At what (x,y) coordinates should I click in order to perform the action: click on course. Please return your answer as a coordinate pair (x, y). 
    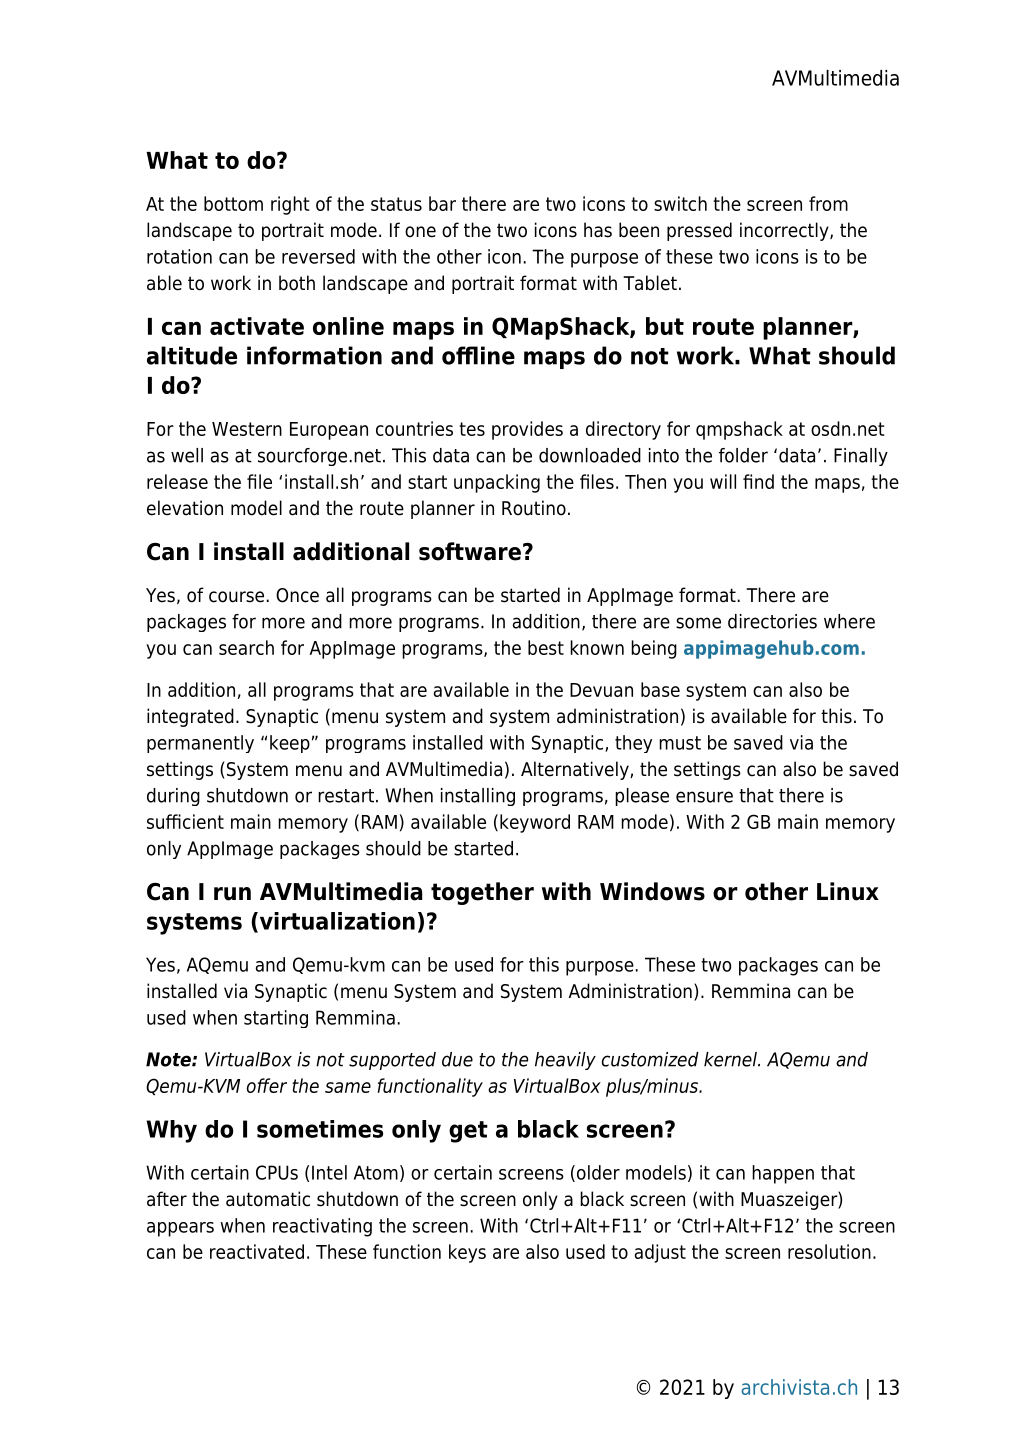
    Looking at the image, I should click on (236, 597).
